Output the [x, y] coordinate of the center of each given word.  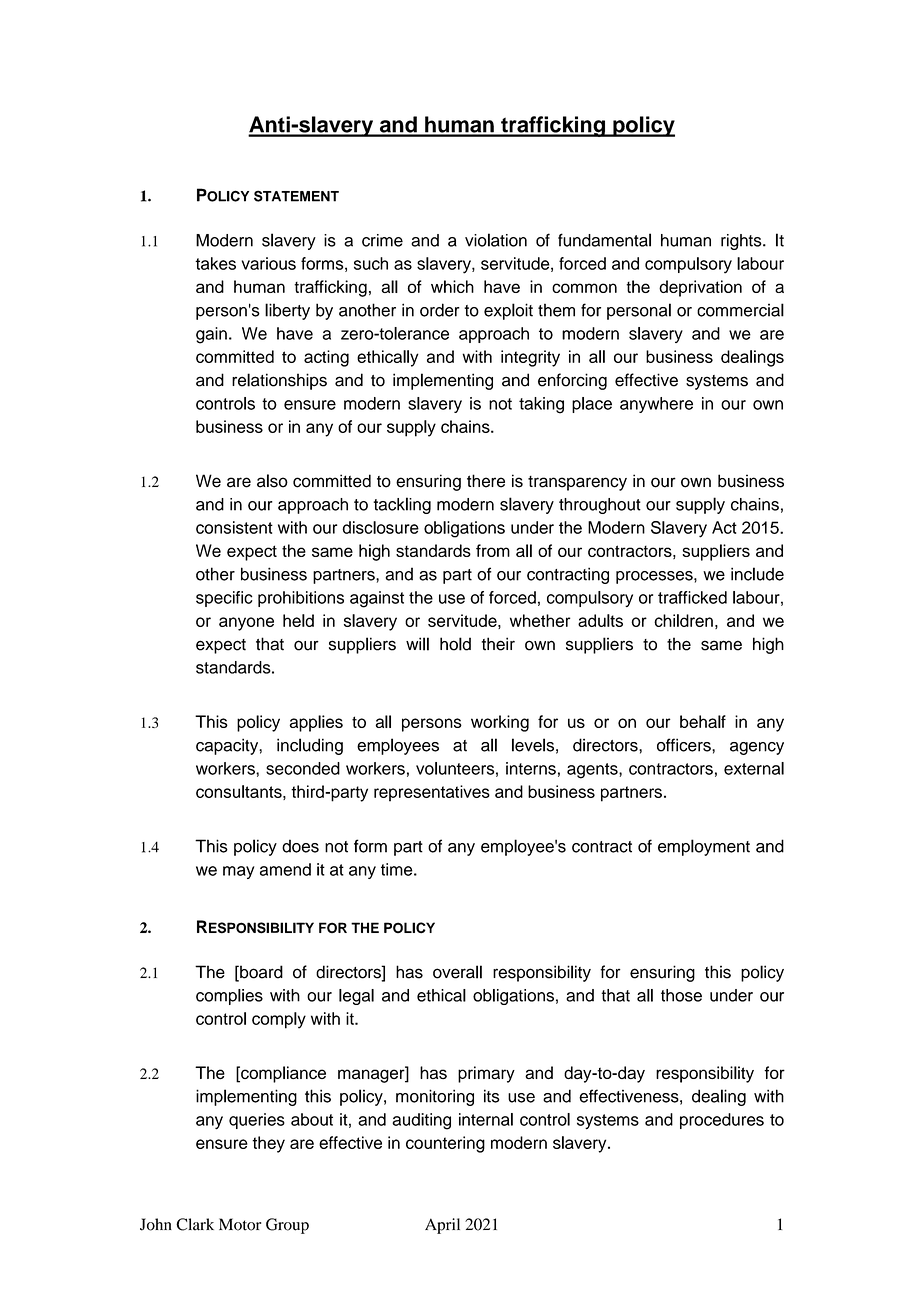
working [500, 723]
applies [316, 723]
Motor [240, 1224]
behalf [703, 721]
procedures [722, 1121]
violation [496, 240]
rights [742, 242]
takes [215, 263]
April [442, 1226]
